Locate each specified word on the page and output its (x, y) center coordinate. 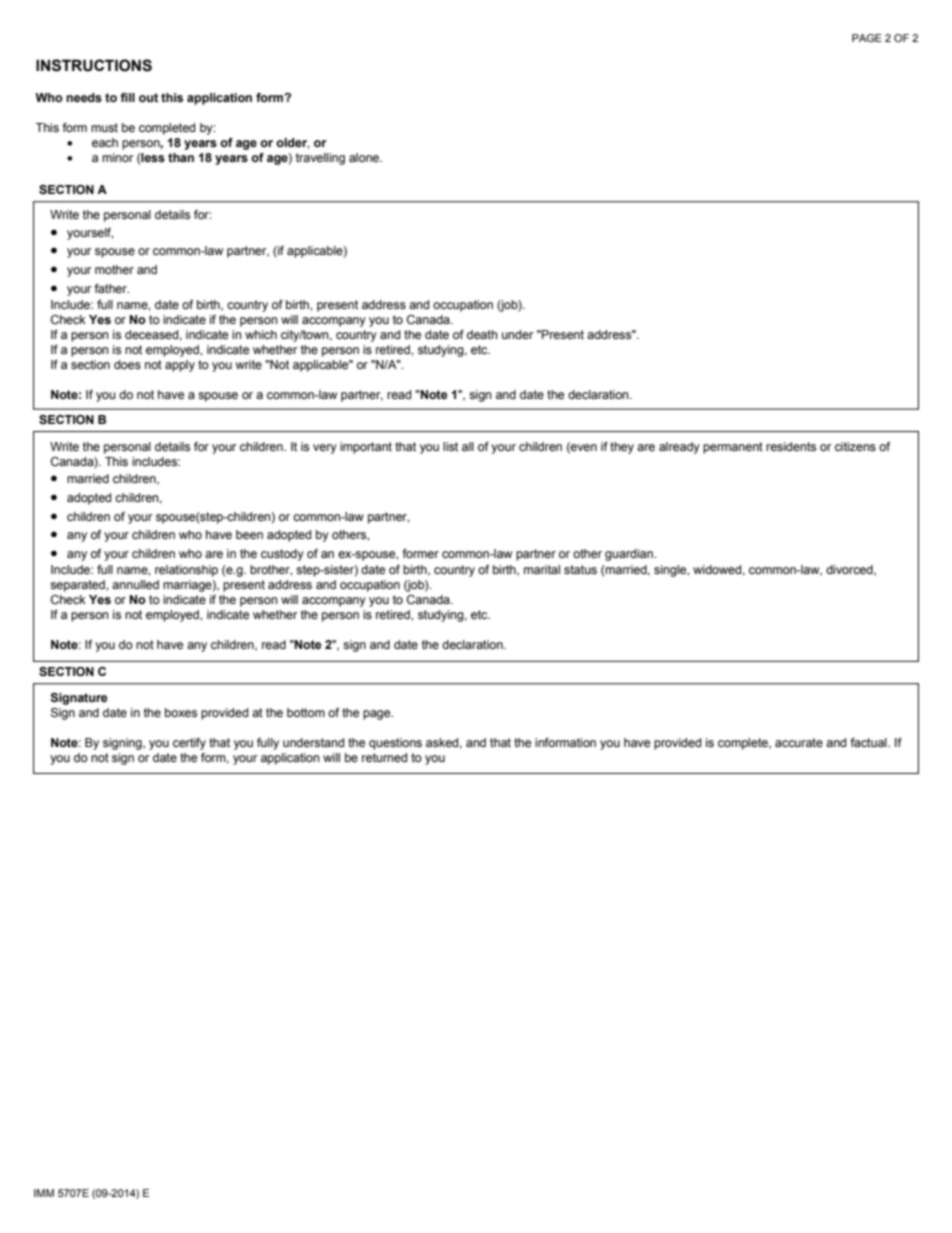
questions (395, 744)
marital (542, 569)
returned (384, 757)
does (127, 364)
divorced (850, 570)
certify (189, 744)
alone (365, 157)
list (450, 446)
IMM (44, 1193)
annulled (135, 584)
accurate (799, 742)
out (148, 97)
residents (791, 446)
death (482, 334)
